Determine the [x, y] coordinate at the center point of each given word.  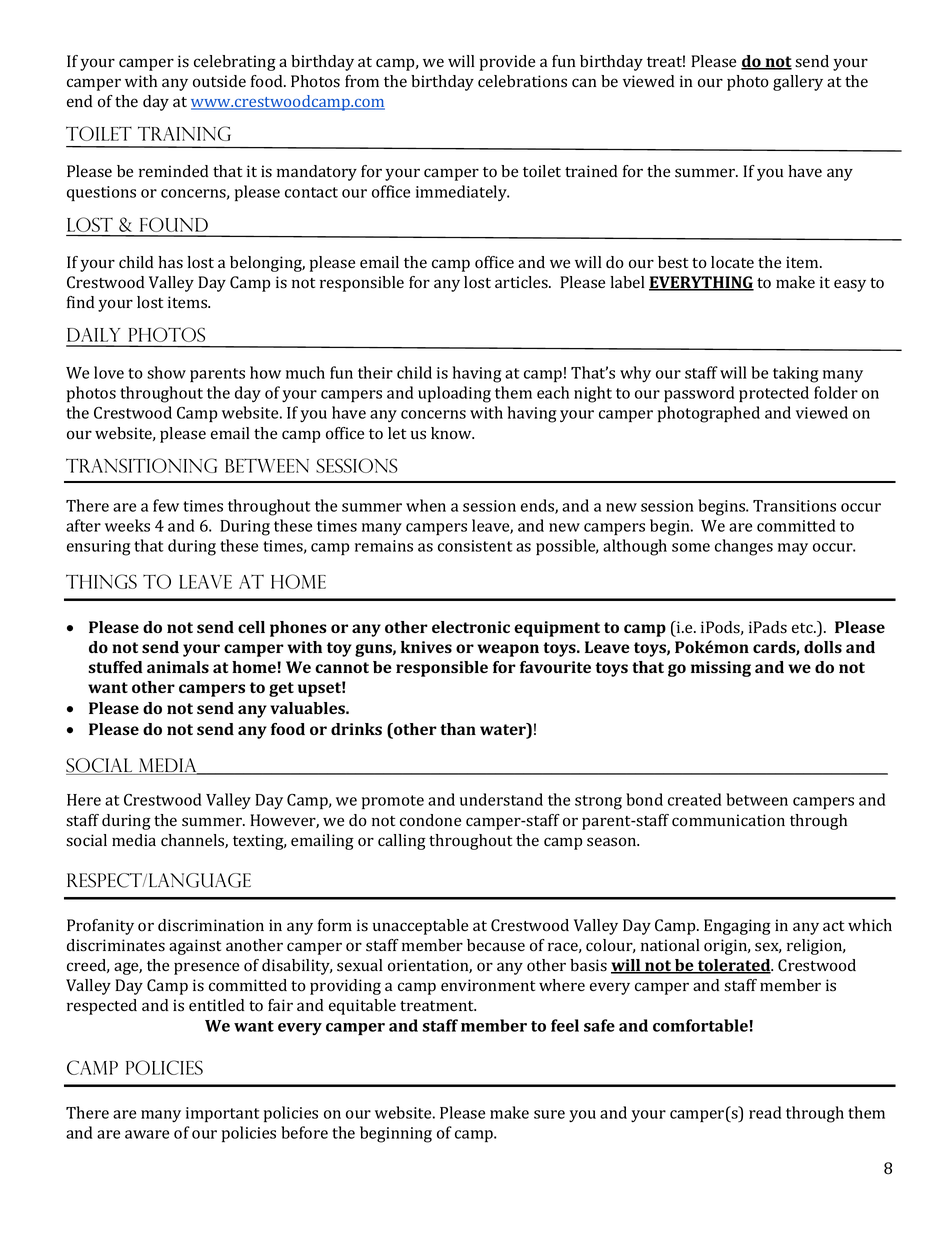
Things [101, 581]
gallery [798, 83]
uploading [454, 394]
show [166, 372]
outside [219, 81]
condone [430, 820]
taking [796, 374]
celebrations [522, 81]
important [223, 1115]
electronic [471, 627]
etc [803, 628]
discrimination [211, 925]
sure [549, 1114]
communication [728, 820]
